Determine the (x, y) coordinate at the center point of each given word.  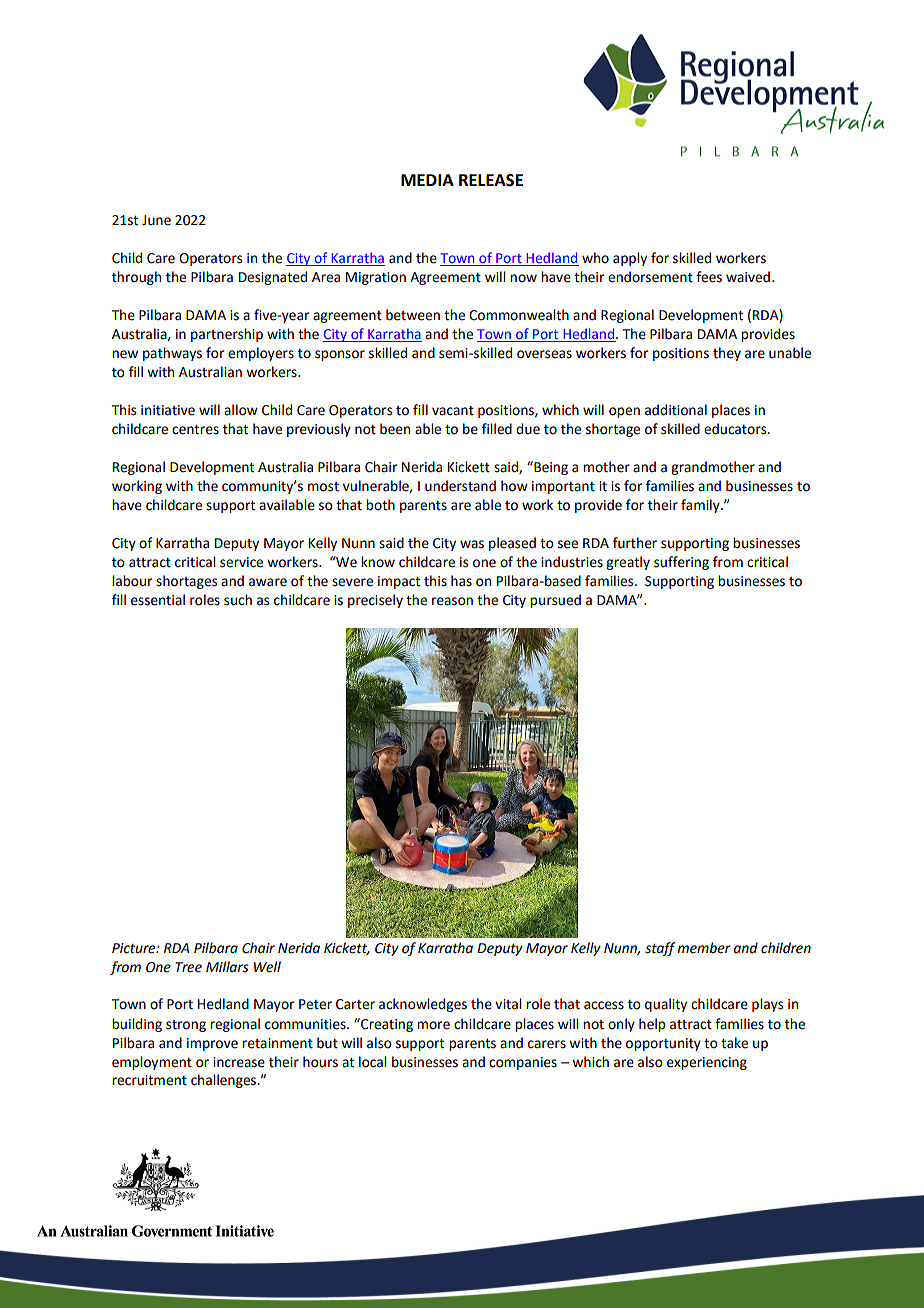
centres (195, 430)
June (156, 220)
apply (630, 259)
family (701, 506)
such (238, 600)
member (704, 948)
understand (460, 486)
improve (212, 1044)
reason (452, 601)
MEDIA (427, 180)
